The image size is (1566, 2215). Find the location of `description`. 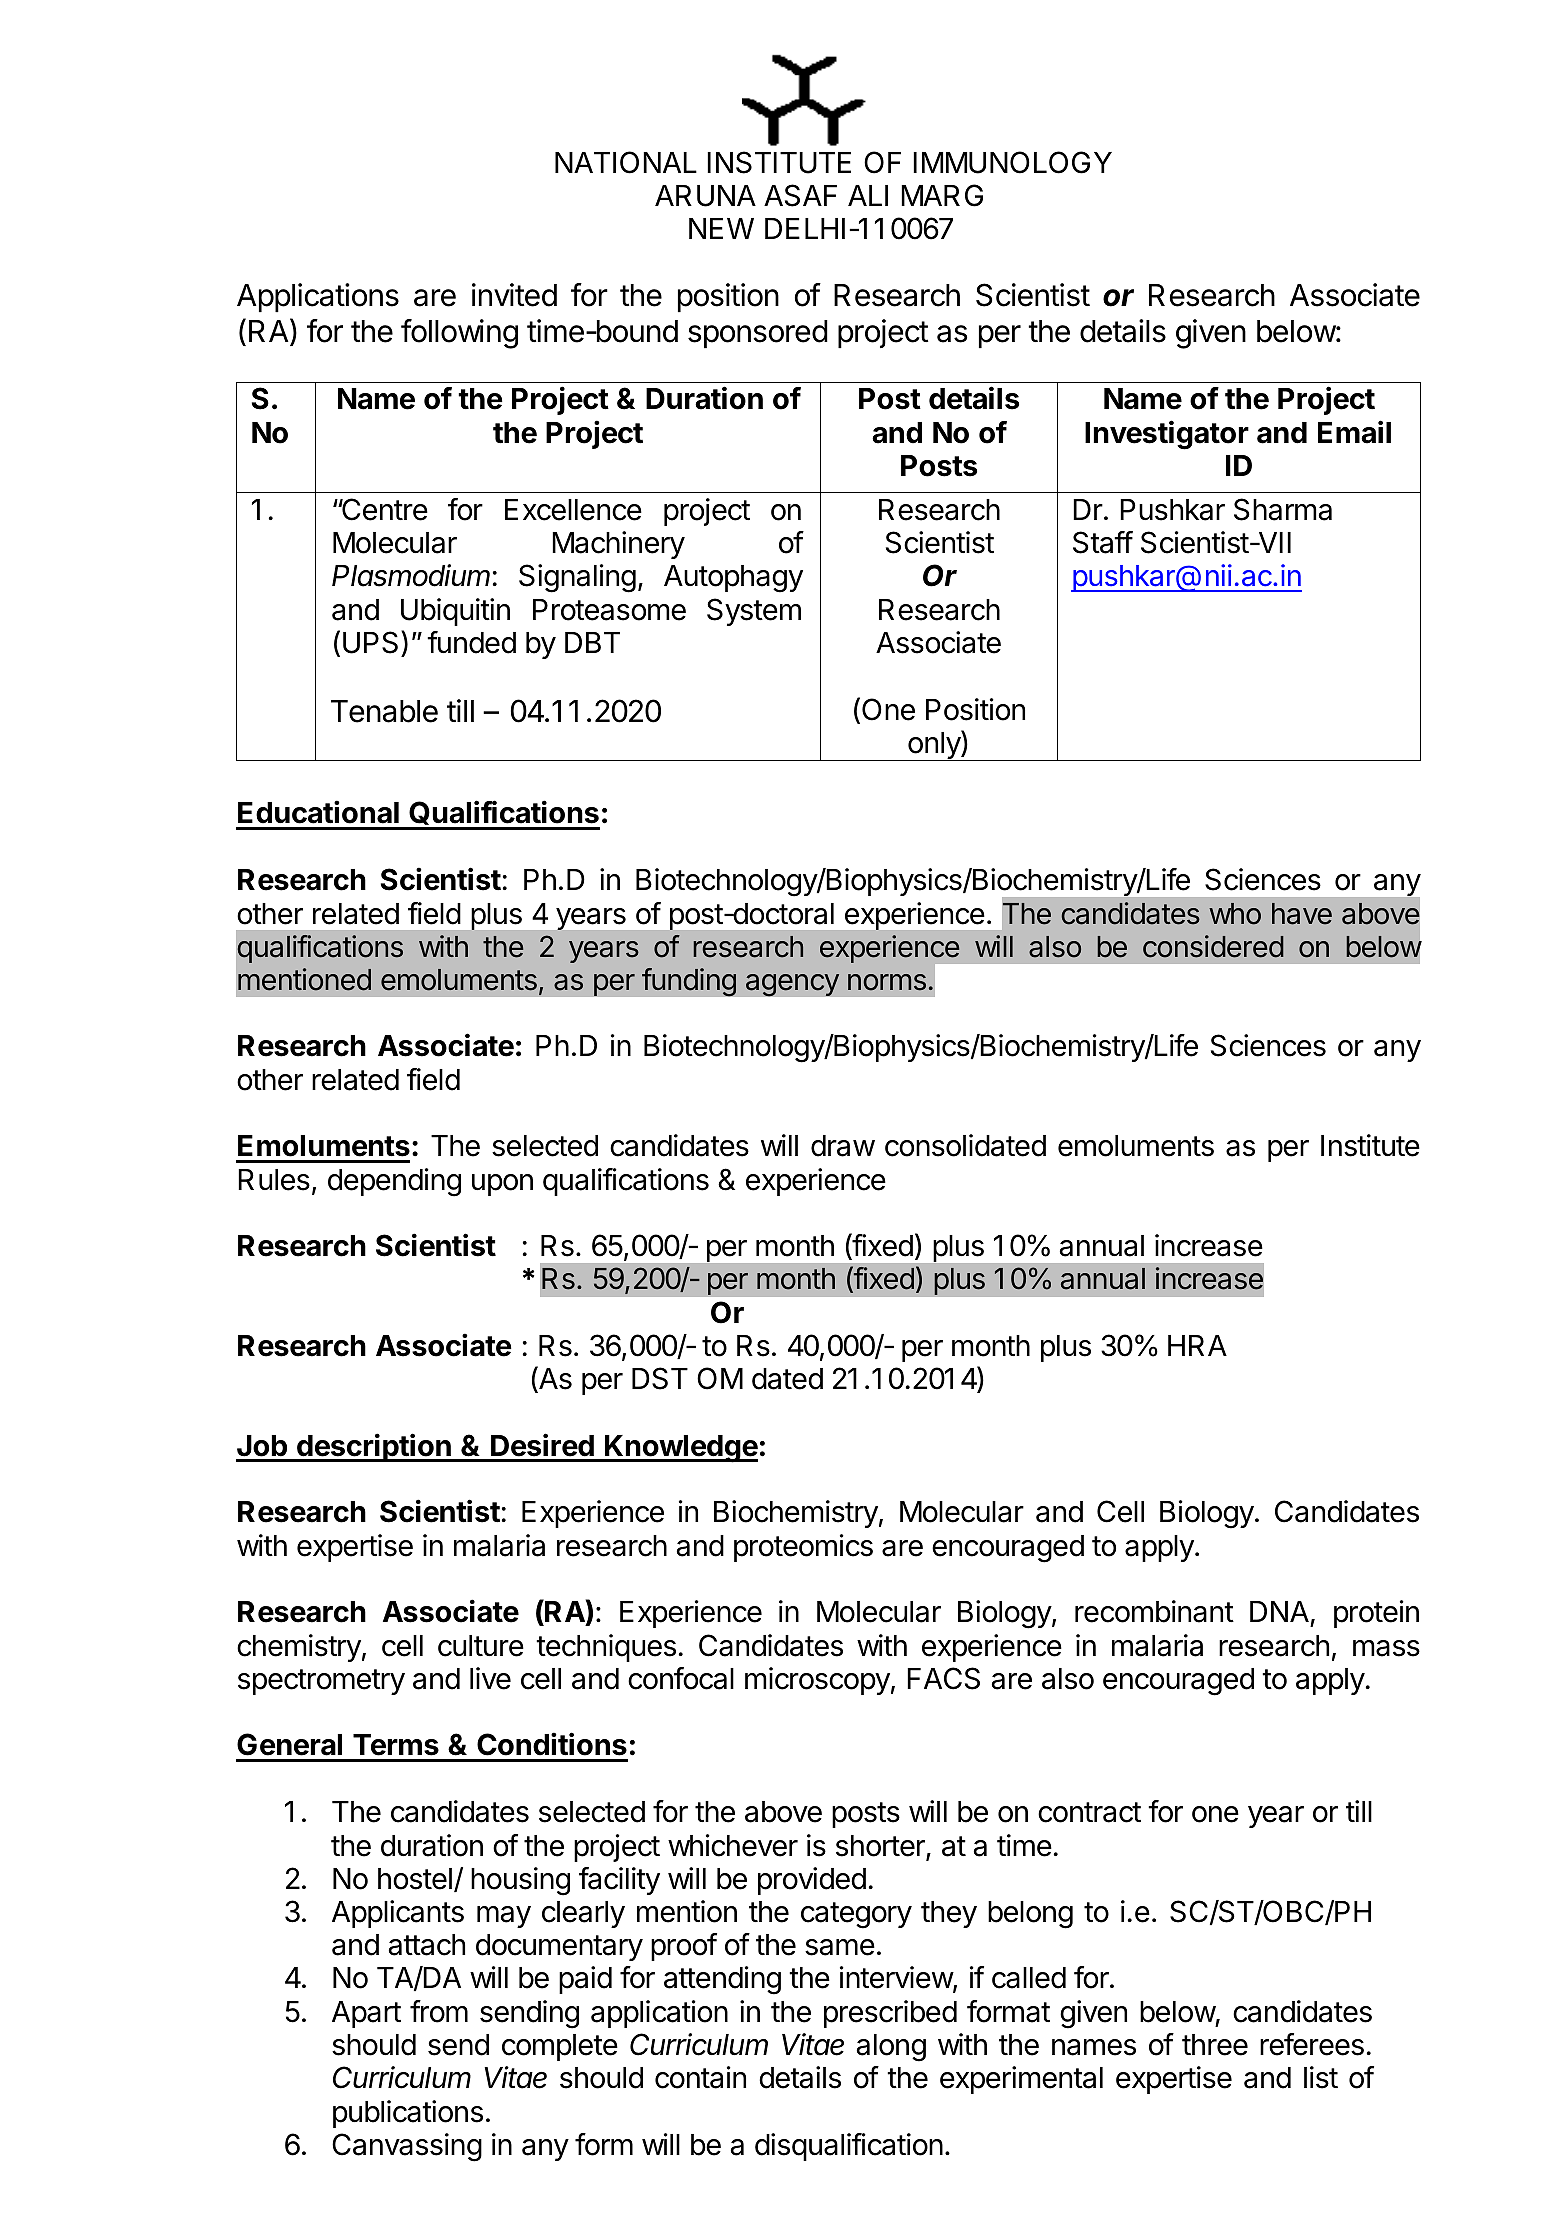

description is located at coordinates (374, 1447).
